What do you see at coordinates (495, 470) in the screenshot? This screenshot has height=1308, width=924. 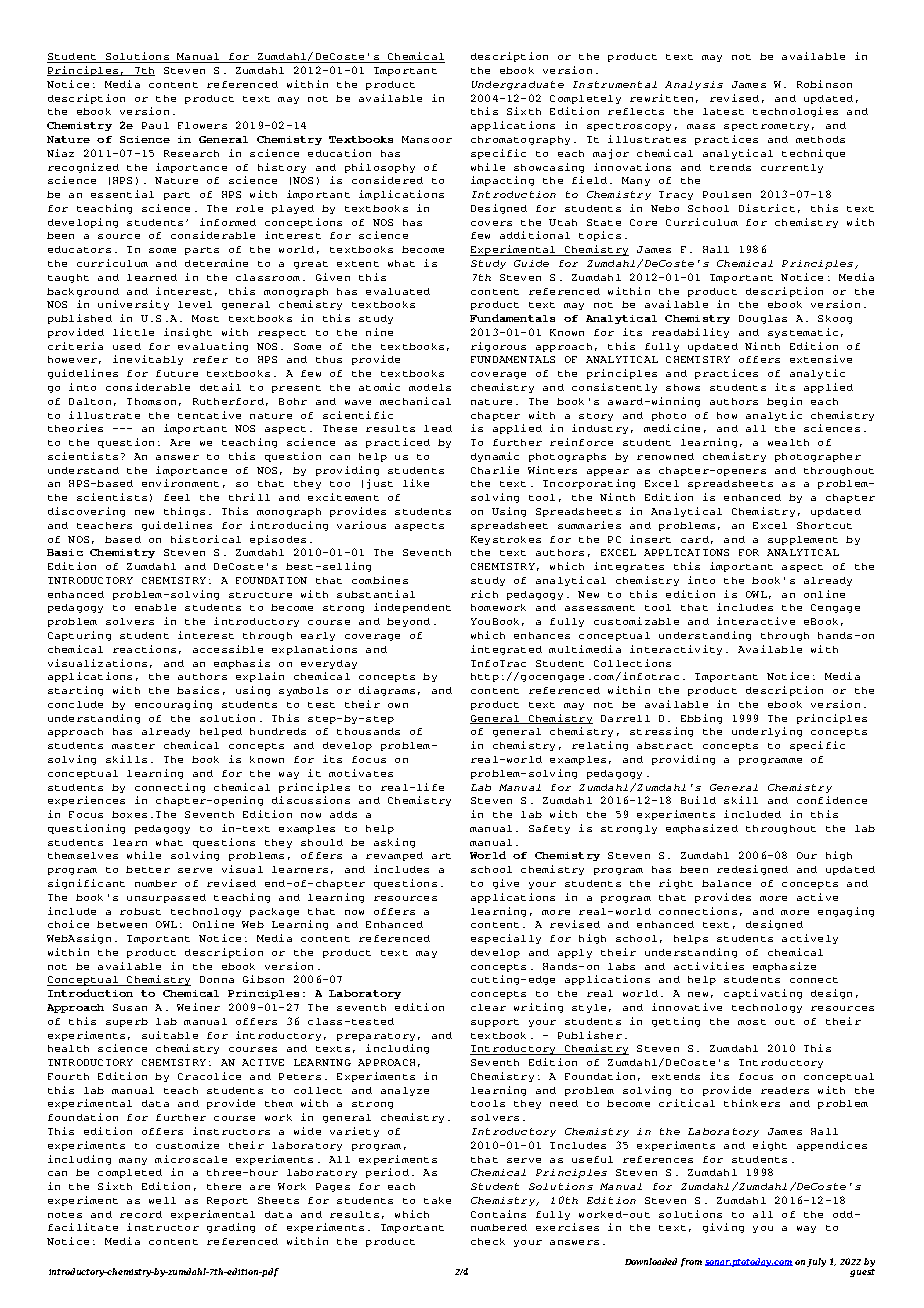 I see `Charlie` at bounding box center [495, 470].
